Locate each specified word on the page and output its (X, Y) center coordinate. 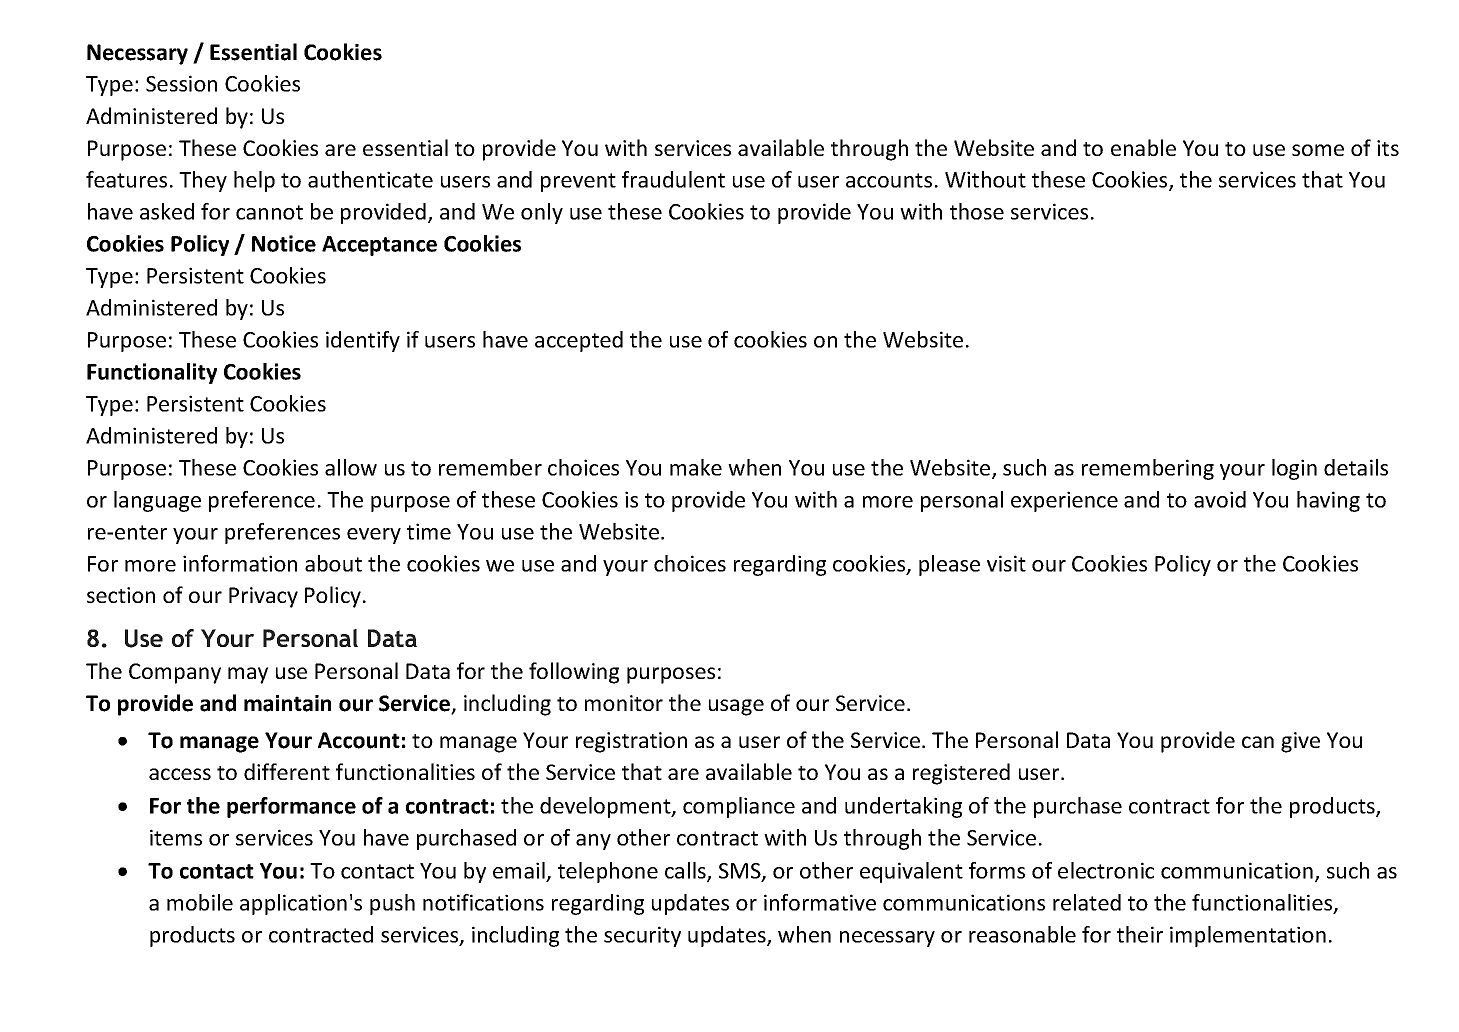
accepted (579, 341)
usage (736, 707)
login (1294, 469)
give (1300, 742)
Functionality (152, 373)
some (1318, 150)
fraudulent (673, 179)
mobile (200, 902)
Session (181, 83)
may (248, 675)
